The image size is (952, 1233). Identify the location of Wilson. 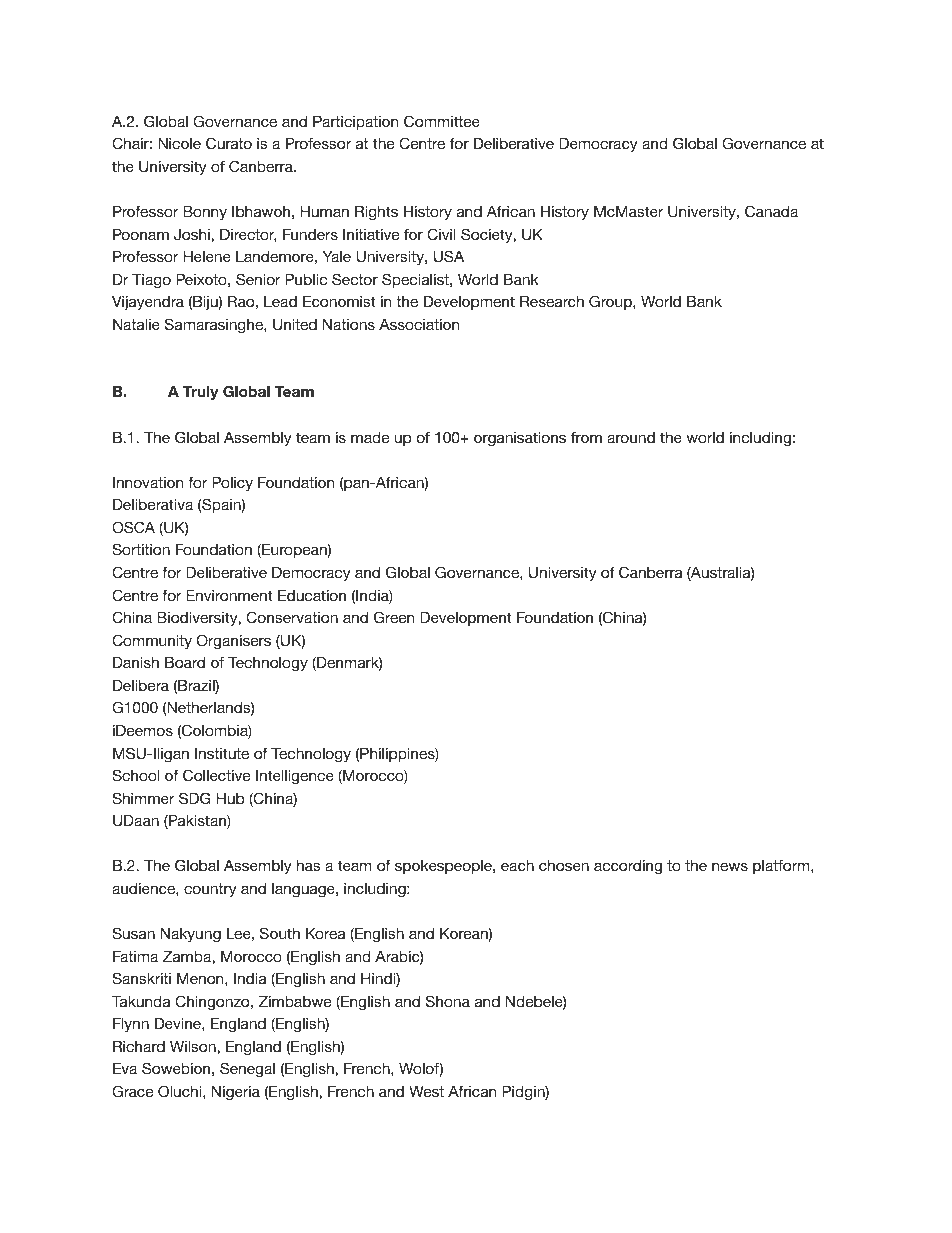
(194, 1046).
